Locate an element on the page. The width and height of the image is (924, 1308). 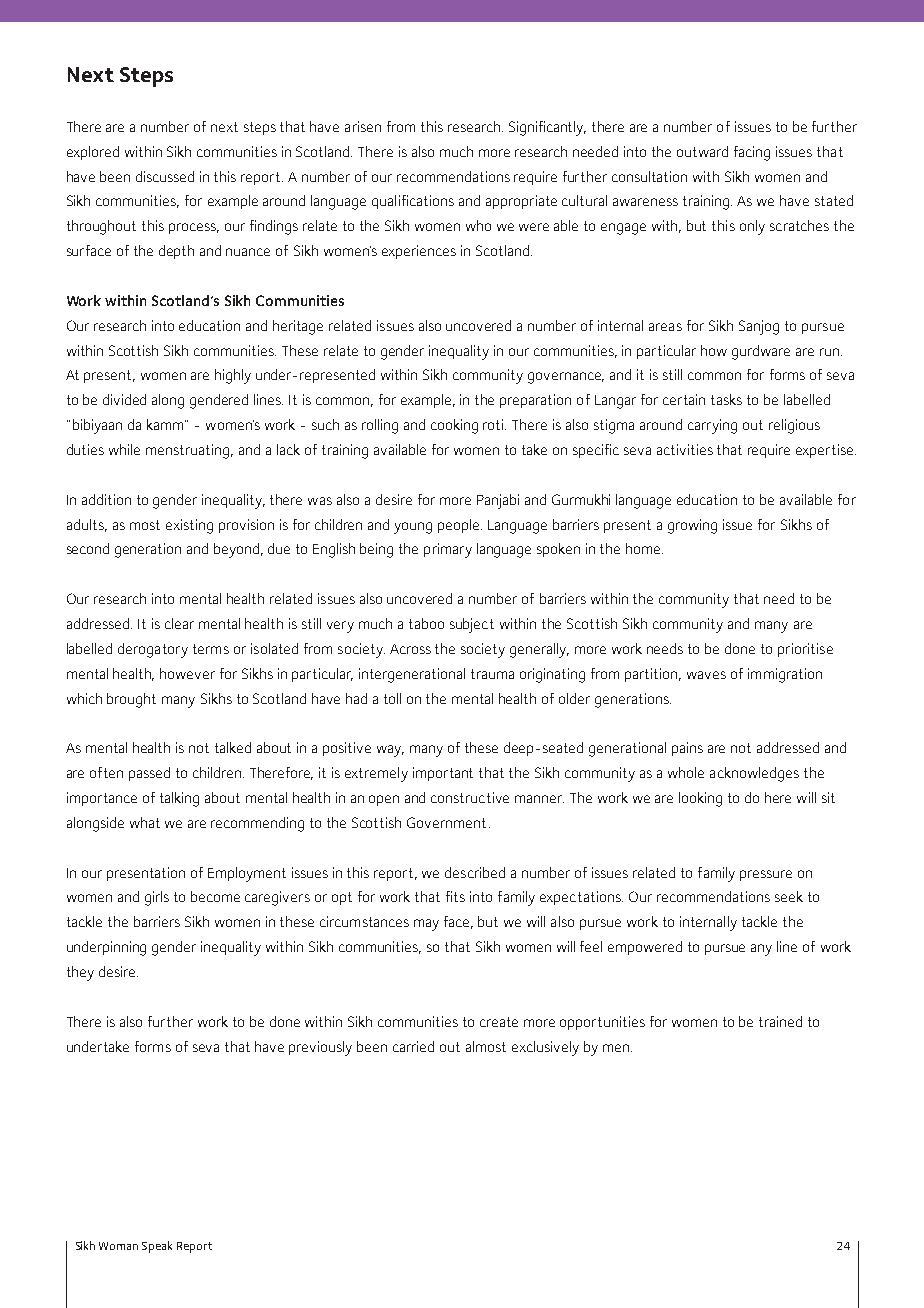
people is located at coordinates (460, 526).
